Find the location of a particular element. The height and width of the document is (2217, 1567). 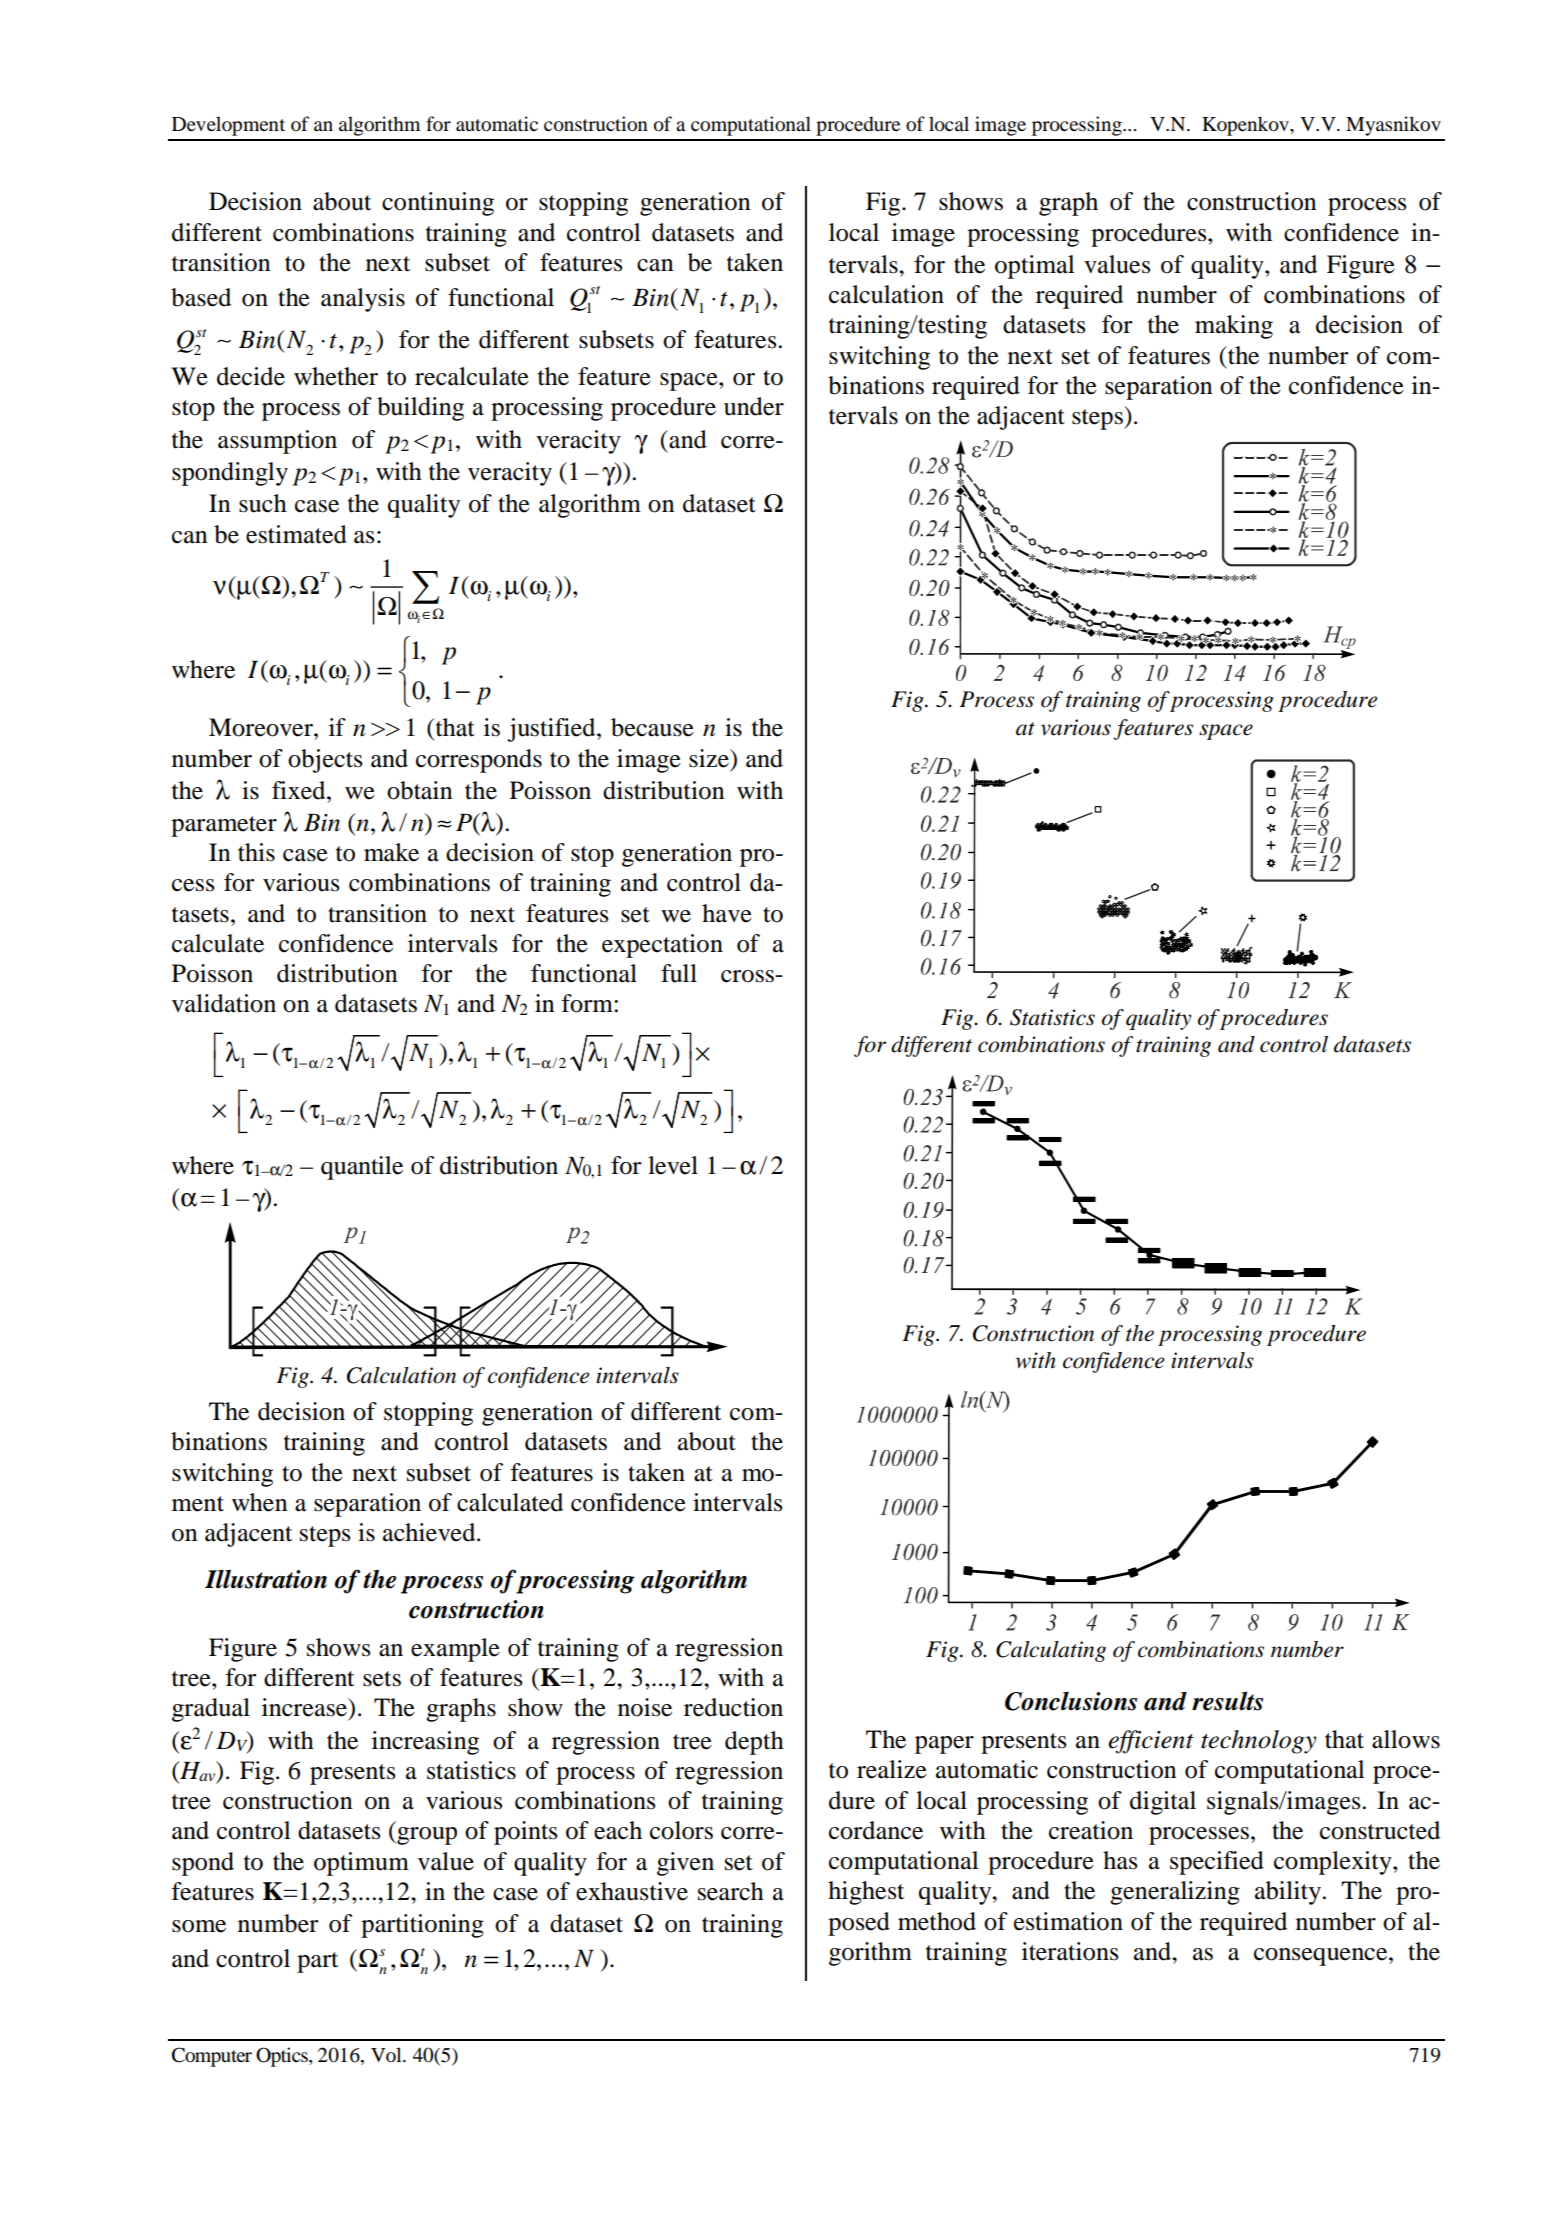

level is located at coordinates (673, 1165).
